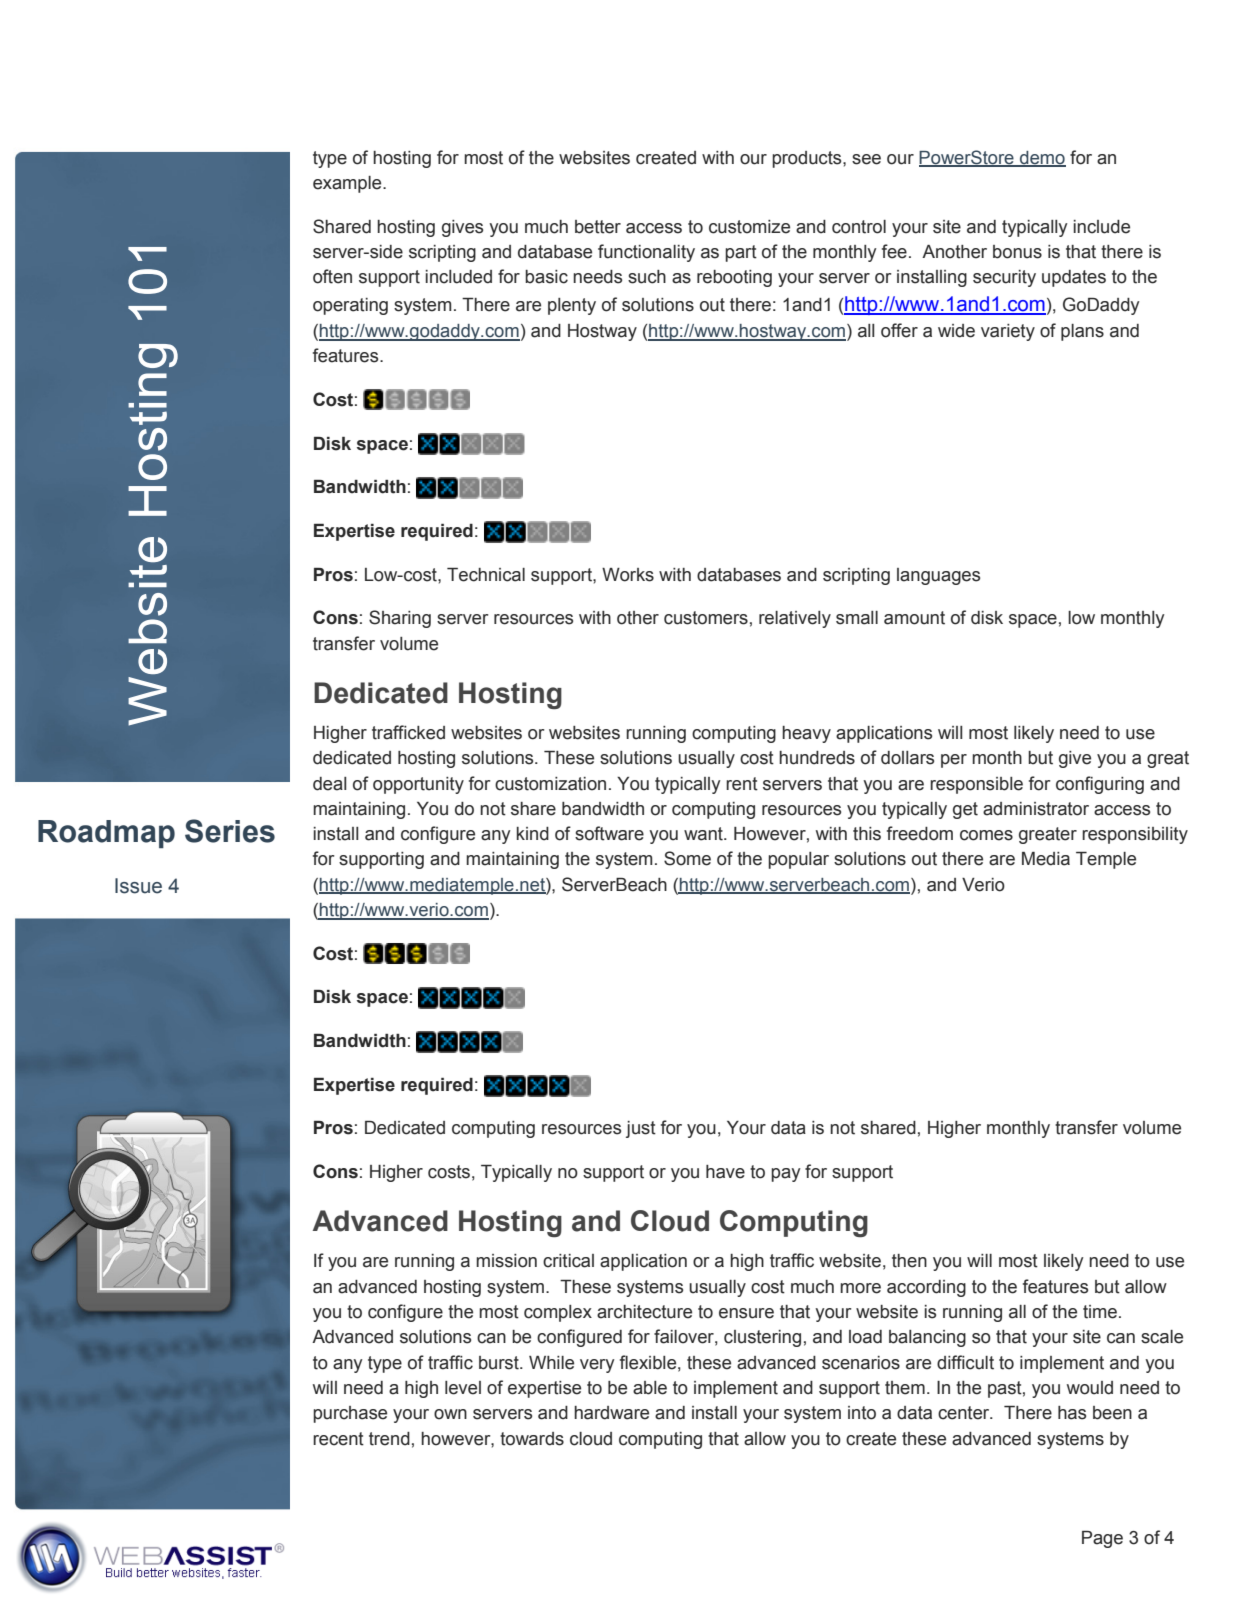 This screenshot has height=1615, width=1248. Describe the element at coordinates (348, 184) in the screenshot. I see `example` at that location.
